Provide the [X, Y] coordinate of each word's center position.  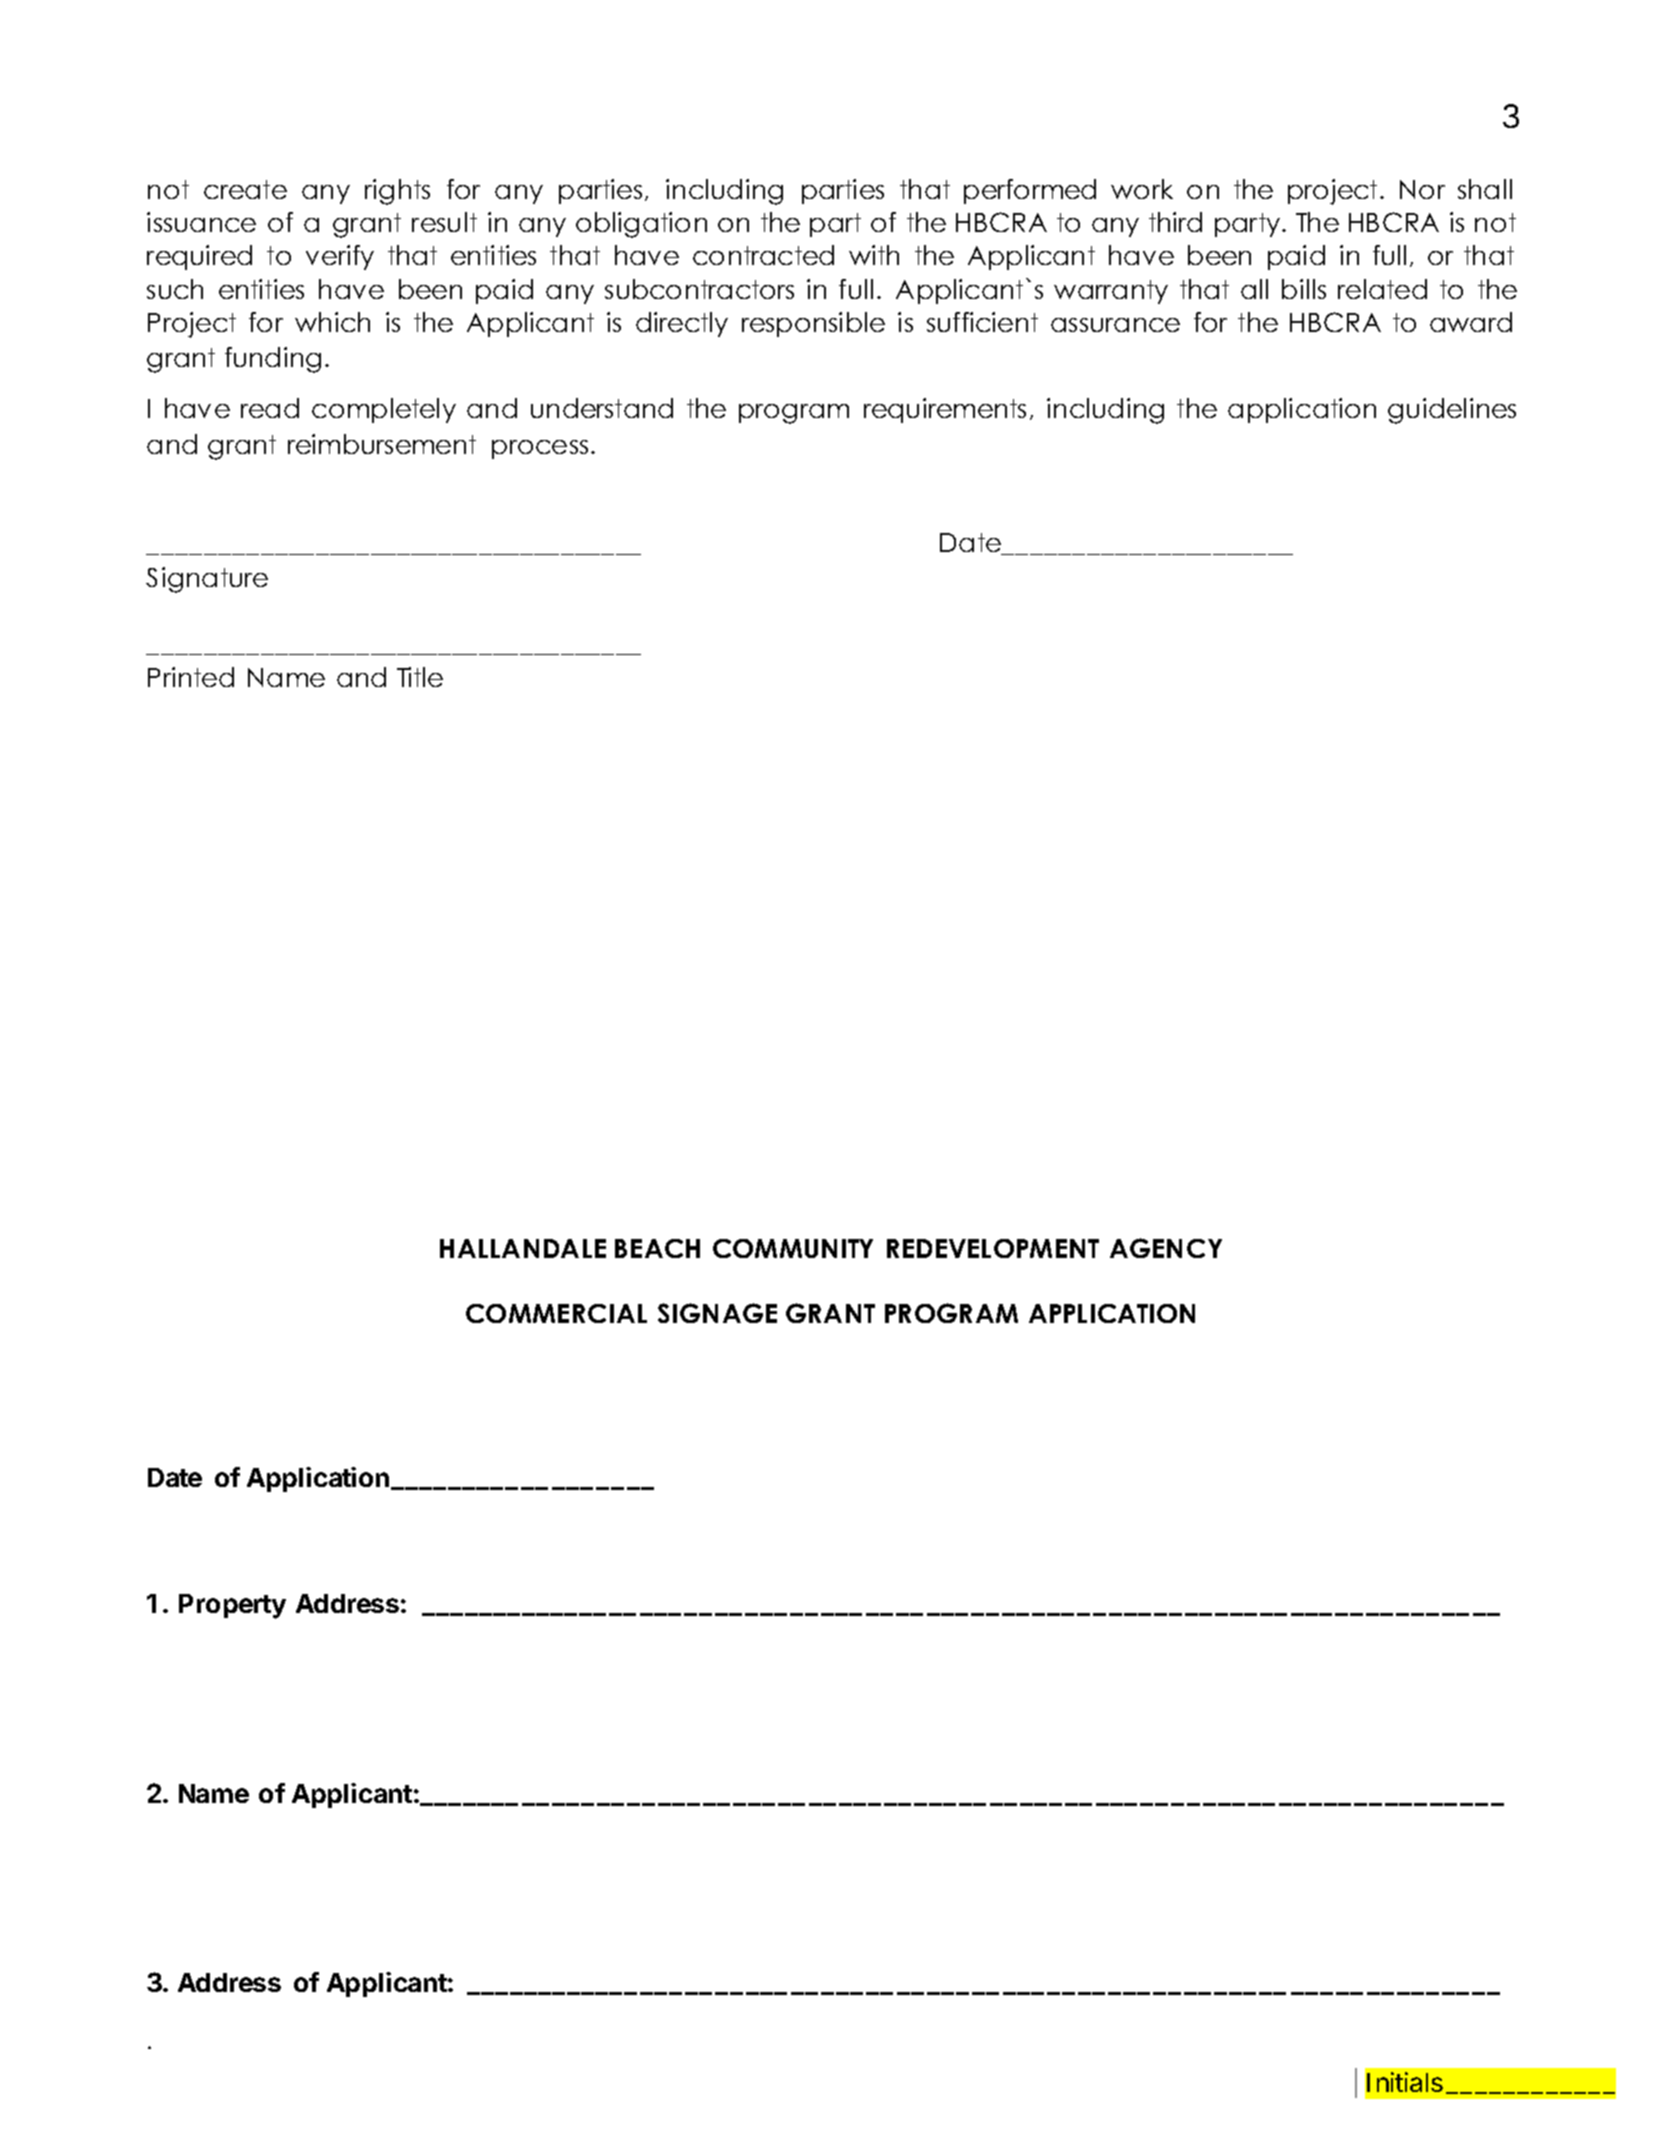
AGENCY [1166, 1248]
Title [420, 677]
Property [232, 1606]
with [874, 255]
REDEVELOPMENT [993, 1248]
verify [340, 257]
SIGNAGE [717, 1313]
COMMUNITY [793, 1248]
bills [1304, 289]
